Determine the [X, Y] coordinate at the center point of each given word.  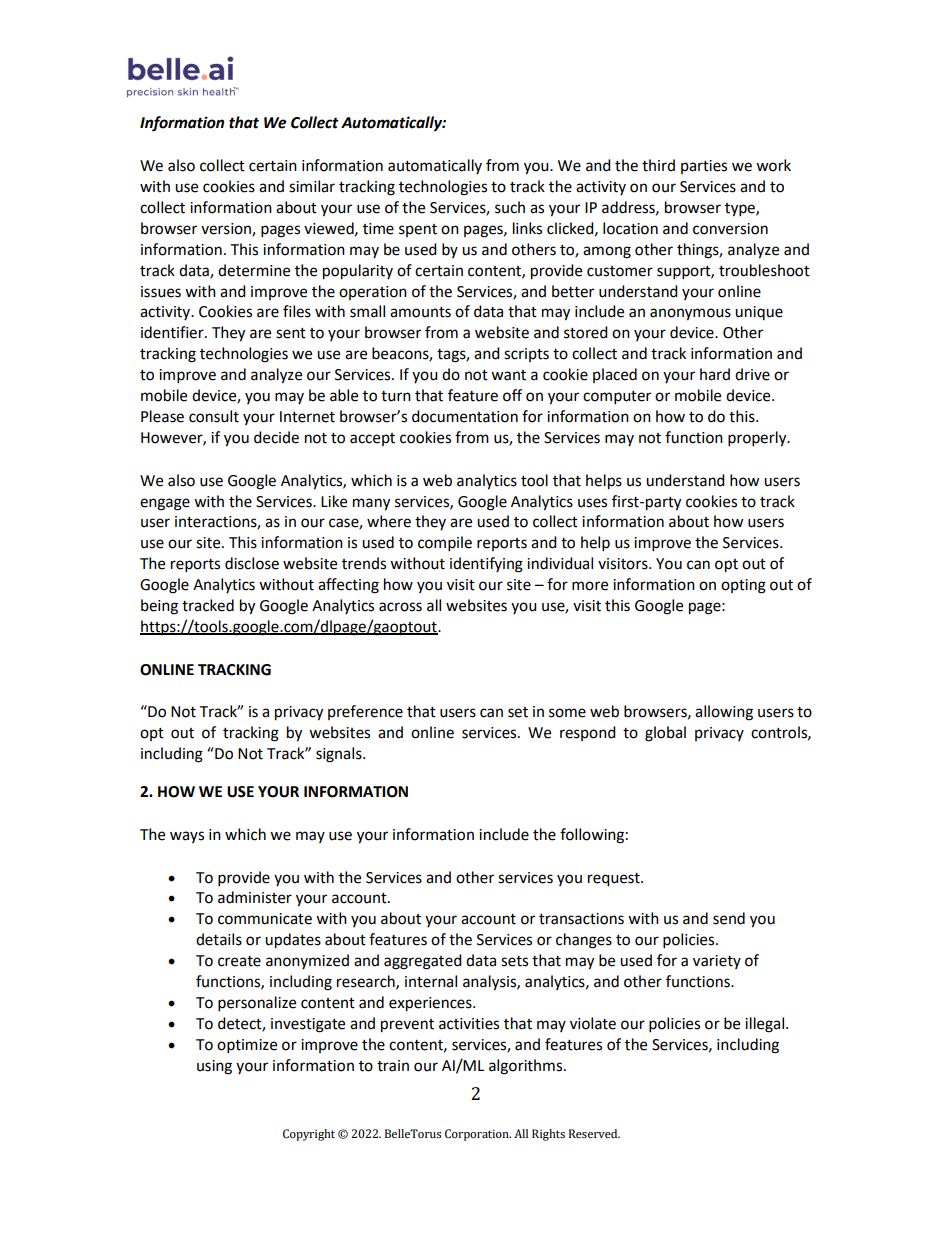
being [159, 607]
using [214, 1067]
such [510, 207]
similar [312, 186]
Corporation [478, 1135]
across [400, 607]
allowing [724, 713]
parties [704, 167]
